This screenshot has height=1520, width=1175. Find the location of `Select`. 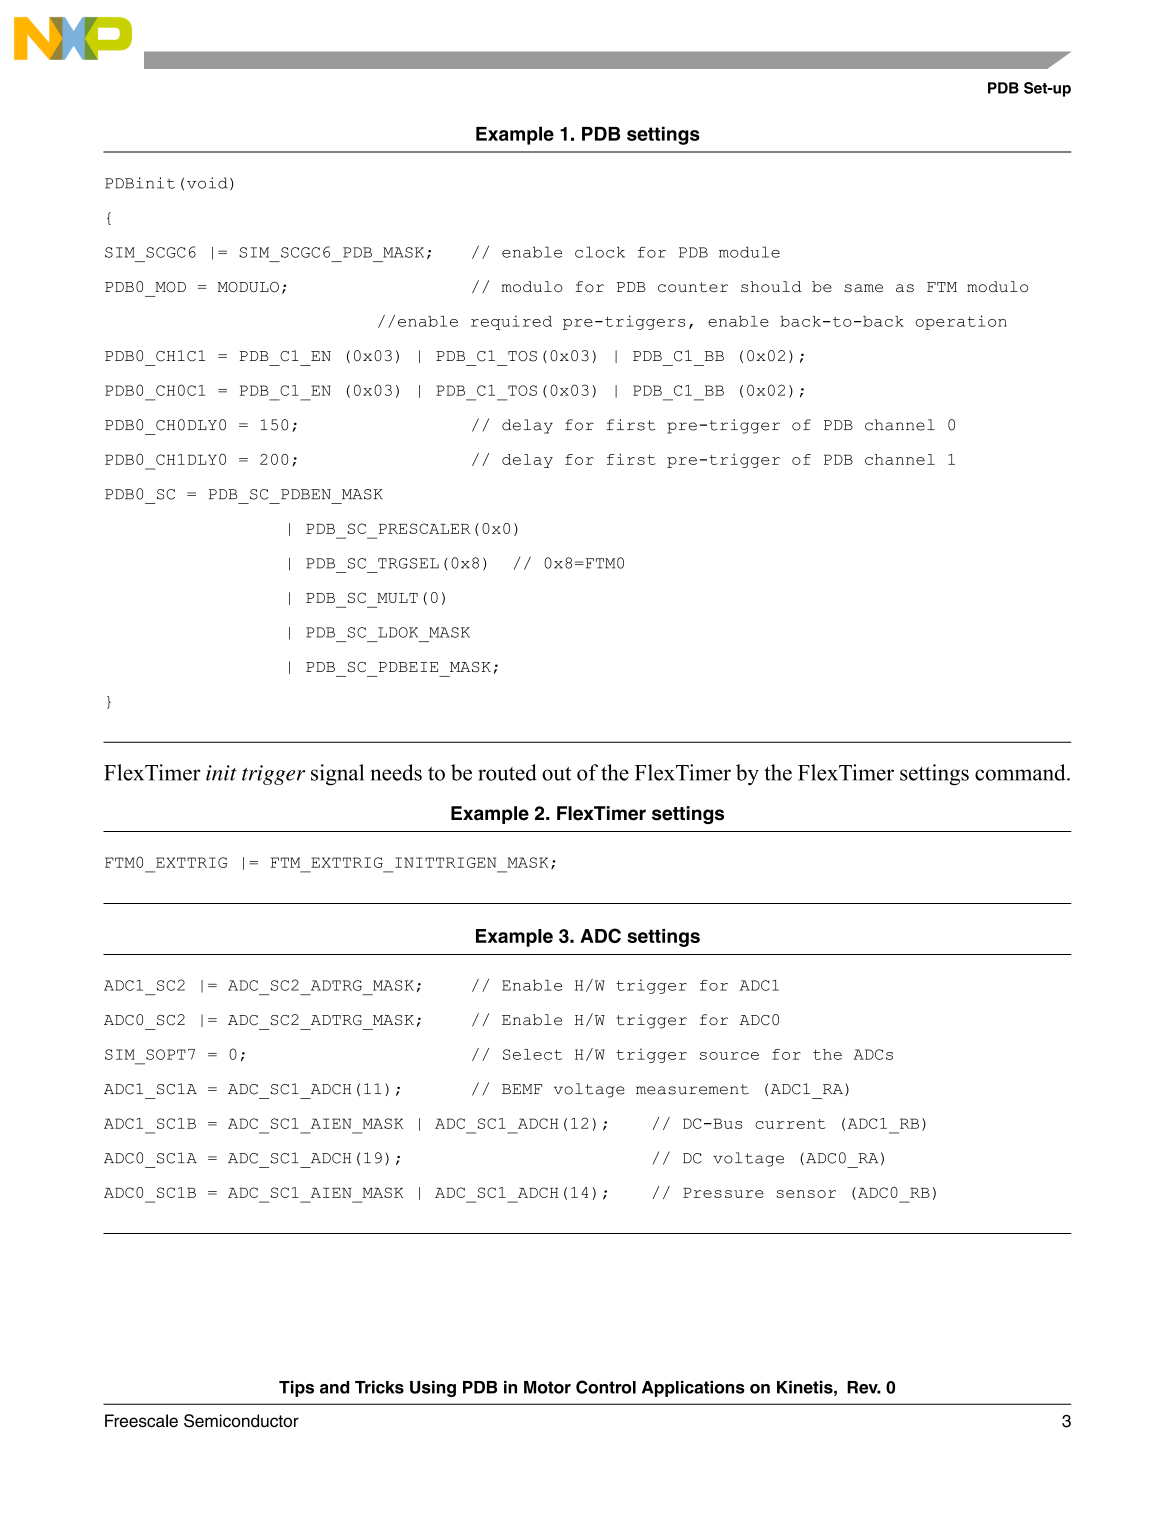

Select is located at coordinates (532, 1054).
